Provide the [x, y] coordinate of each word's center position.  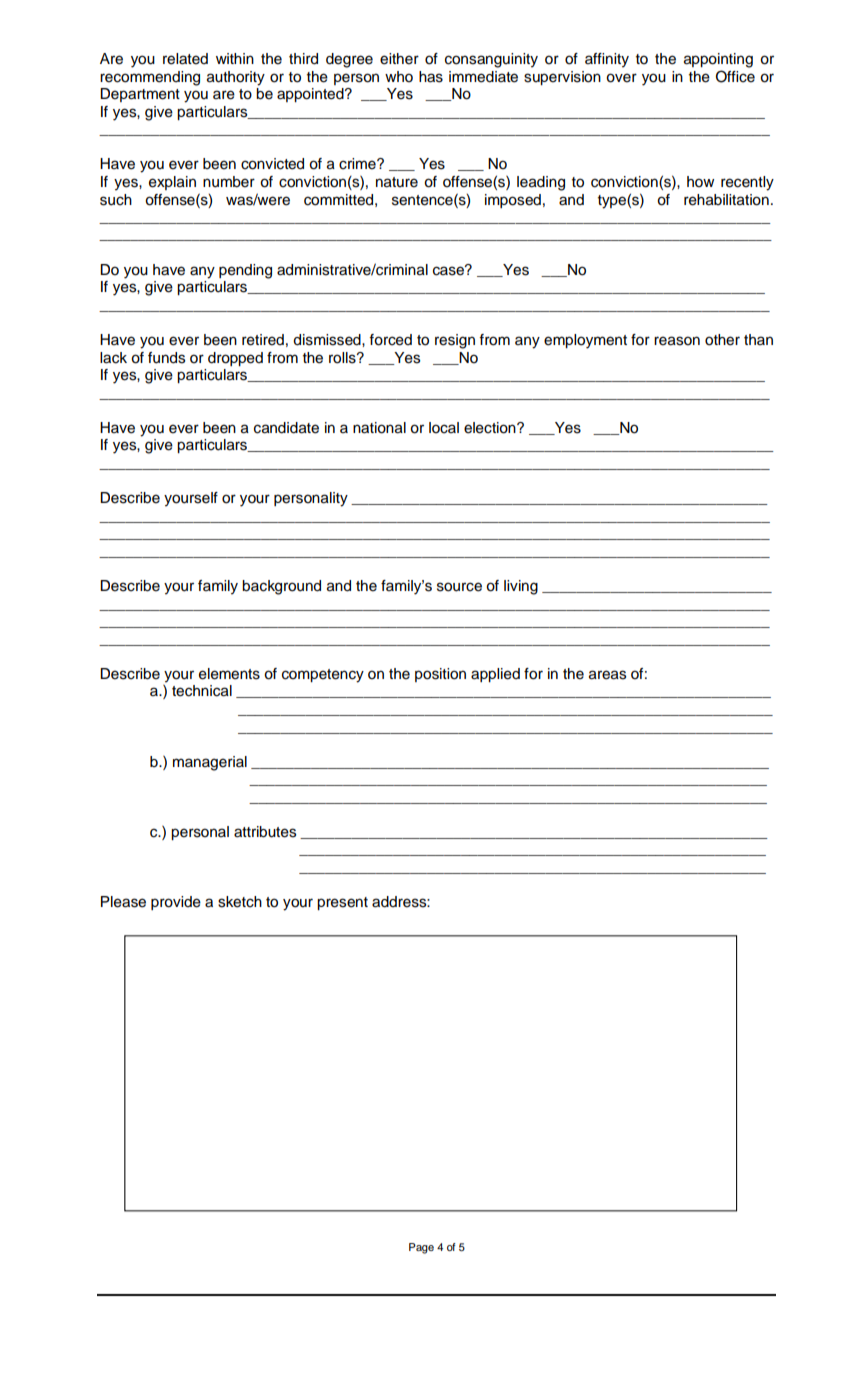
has [431, 77]
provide [176, 903]
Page [421, 1248]
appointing [718, 60]
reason [677, 341]
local [444, 428]
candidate [286, 428]
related [185, 59]
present [342, 903]
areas [607, 675]
